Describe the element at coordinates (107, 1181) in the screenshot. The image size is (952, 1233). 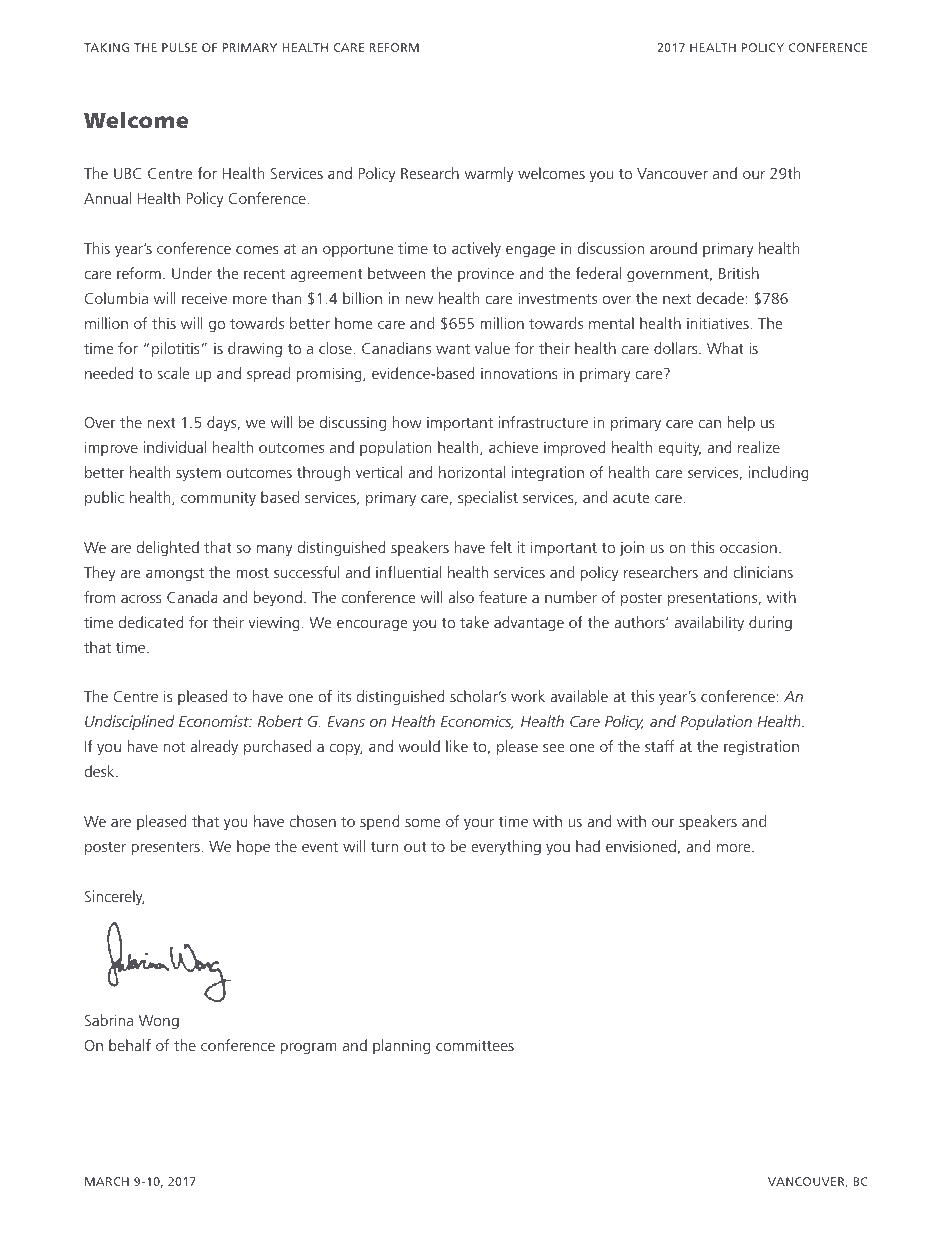
I see `MARCH` at that location.
